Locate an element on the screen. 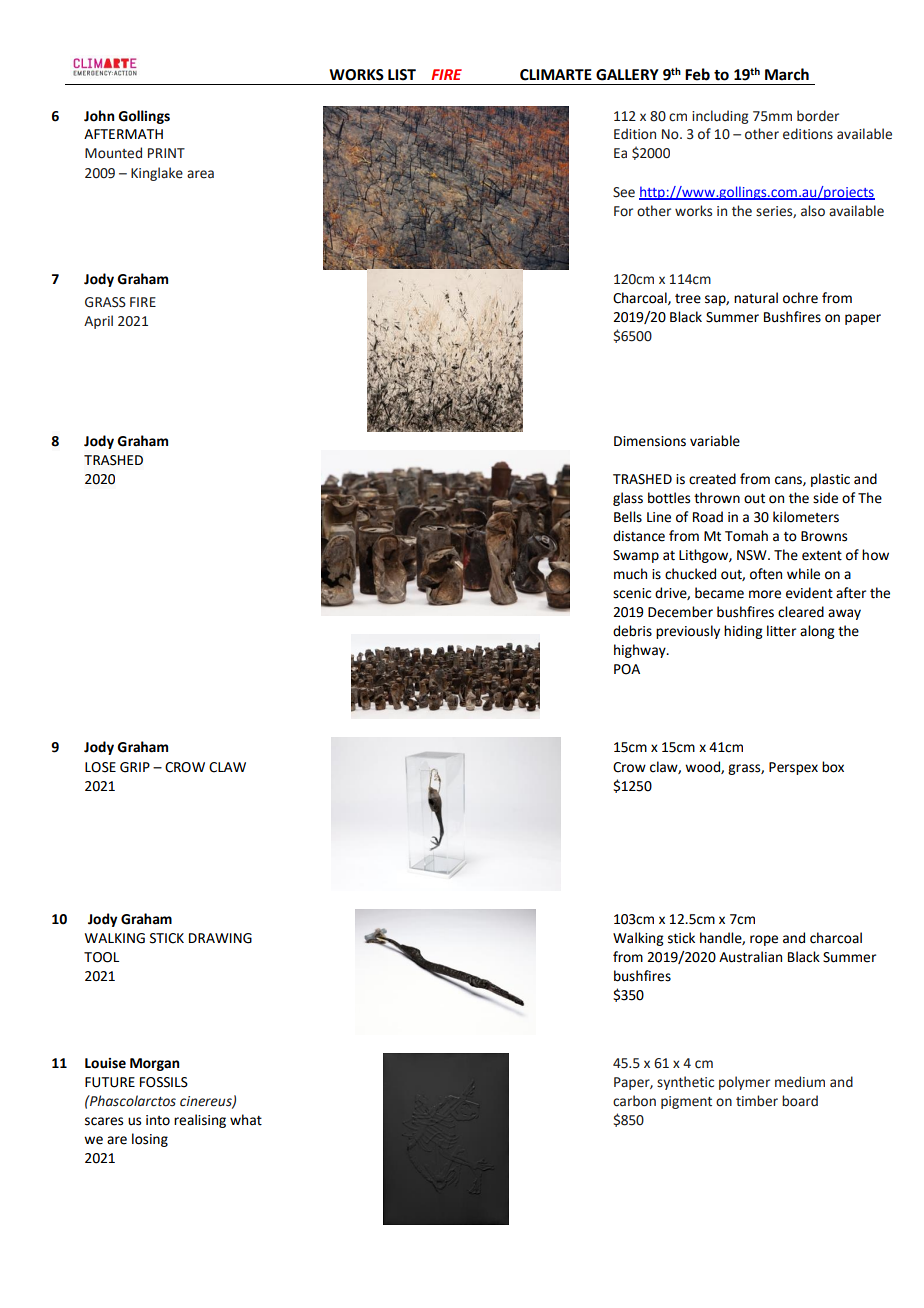 This screenshot has height=1308, width=924. LIST is located at coordinates (402, 75).
